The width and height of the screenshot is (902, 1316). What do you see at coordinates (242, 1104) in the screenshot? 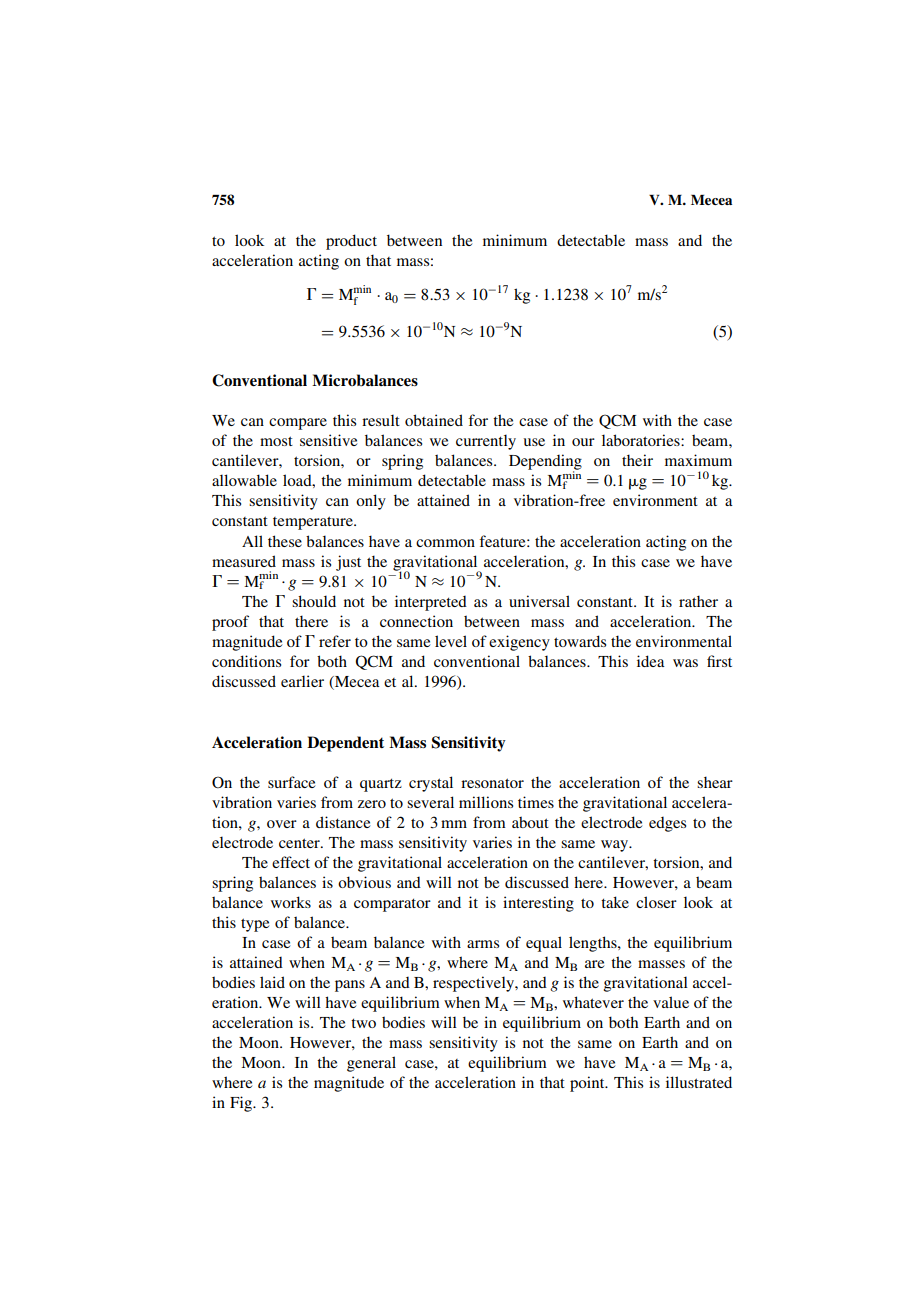
I see `Fig` at bounding box center [242, 1104].
